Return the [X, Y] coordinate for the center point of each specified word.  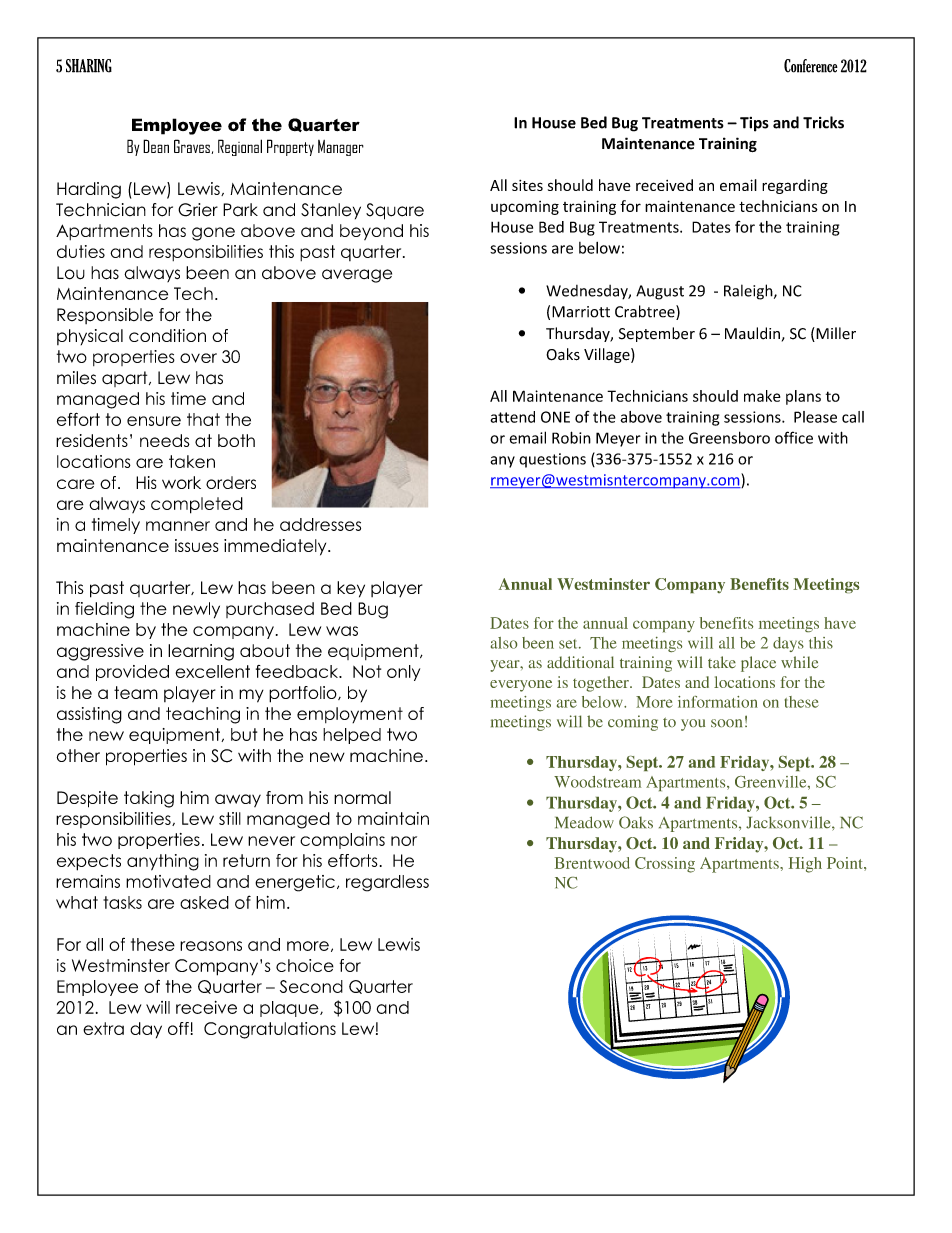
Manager [341, 148]
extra [103, 1028]
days [788, 644]
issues [197, 545]
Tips [754, 124]
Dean [156, 146]
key [351, 589]
